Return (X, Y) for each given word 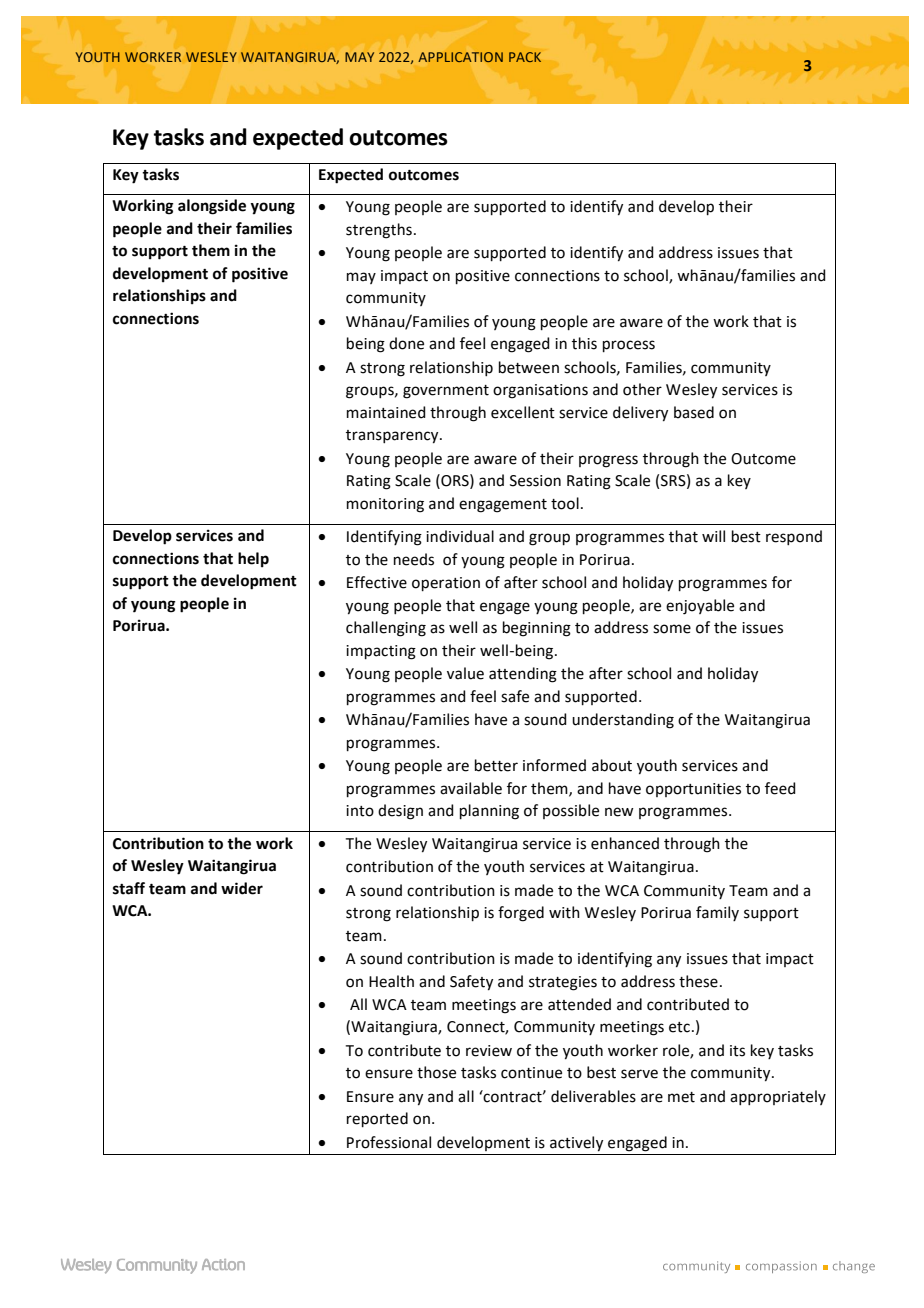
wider (242, 888)
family (717, 913)
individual (460, 536)
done (406, 343)
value (465, 673)
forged (521, 914)
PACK (525, 57)
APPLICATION (461, 57)
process (629, 346)
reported (377, 1119)
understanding (623, 721)
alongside (212, 207)
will (713, 536)
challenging (386, 629)
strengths (379, 231)
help (253, 560)
